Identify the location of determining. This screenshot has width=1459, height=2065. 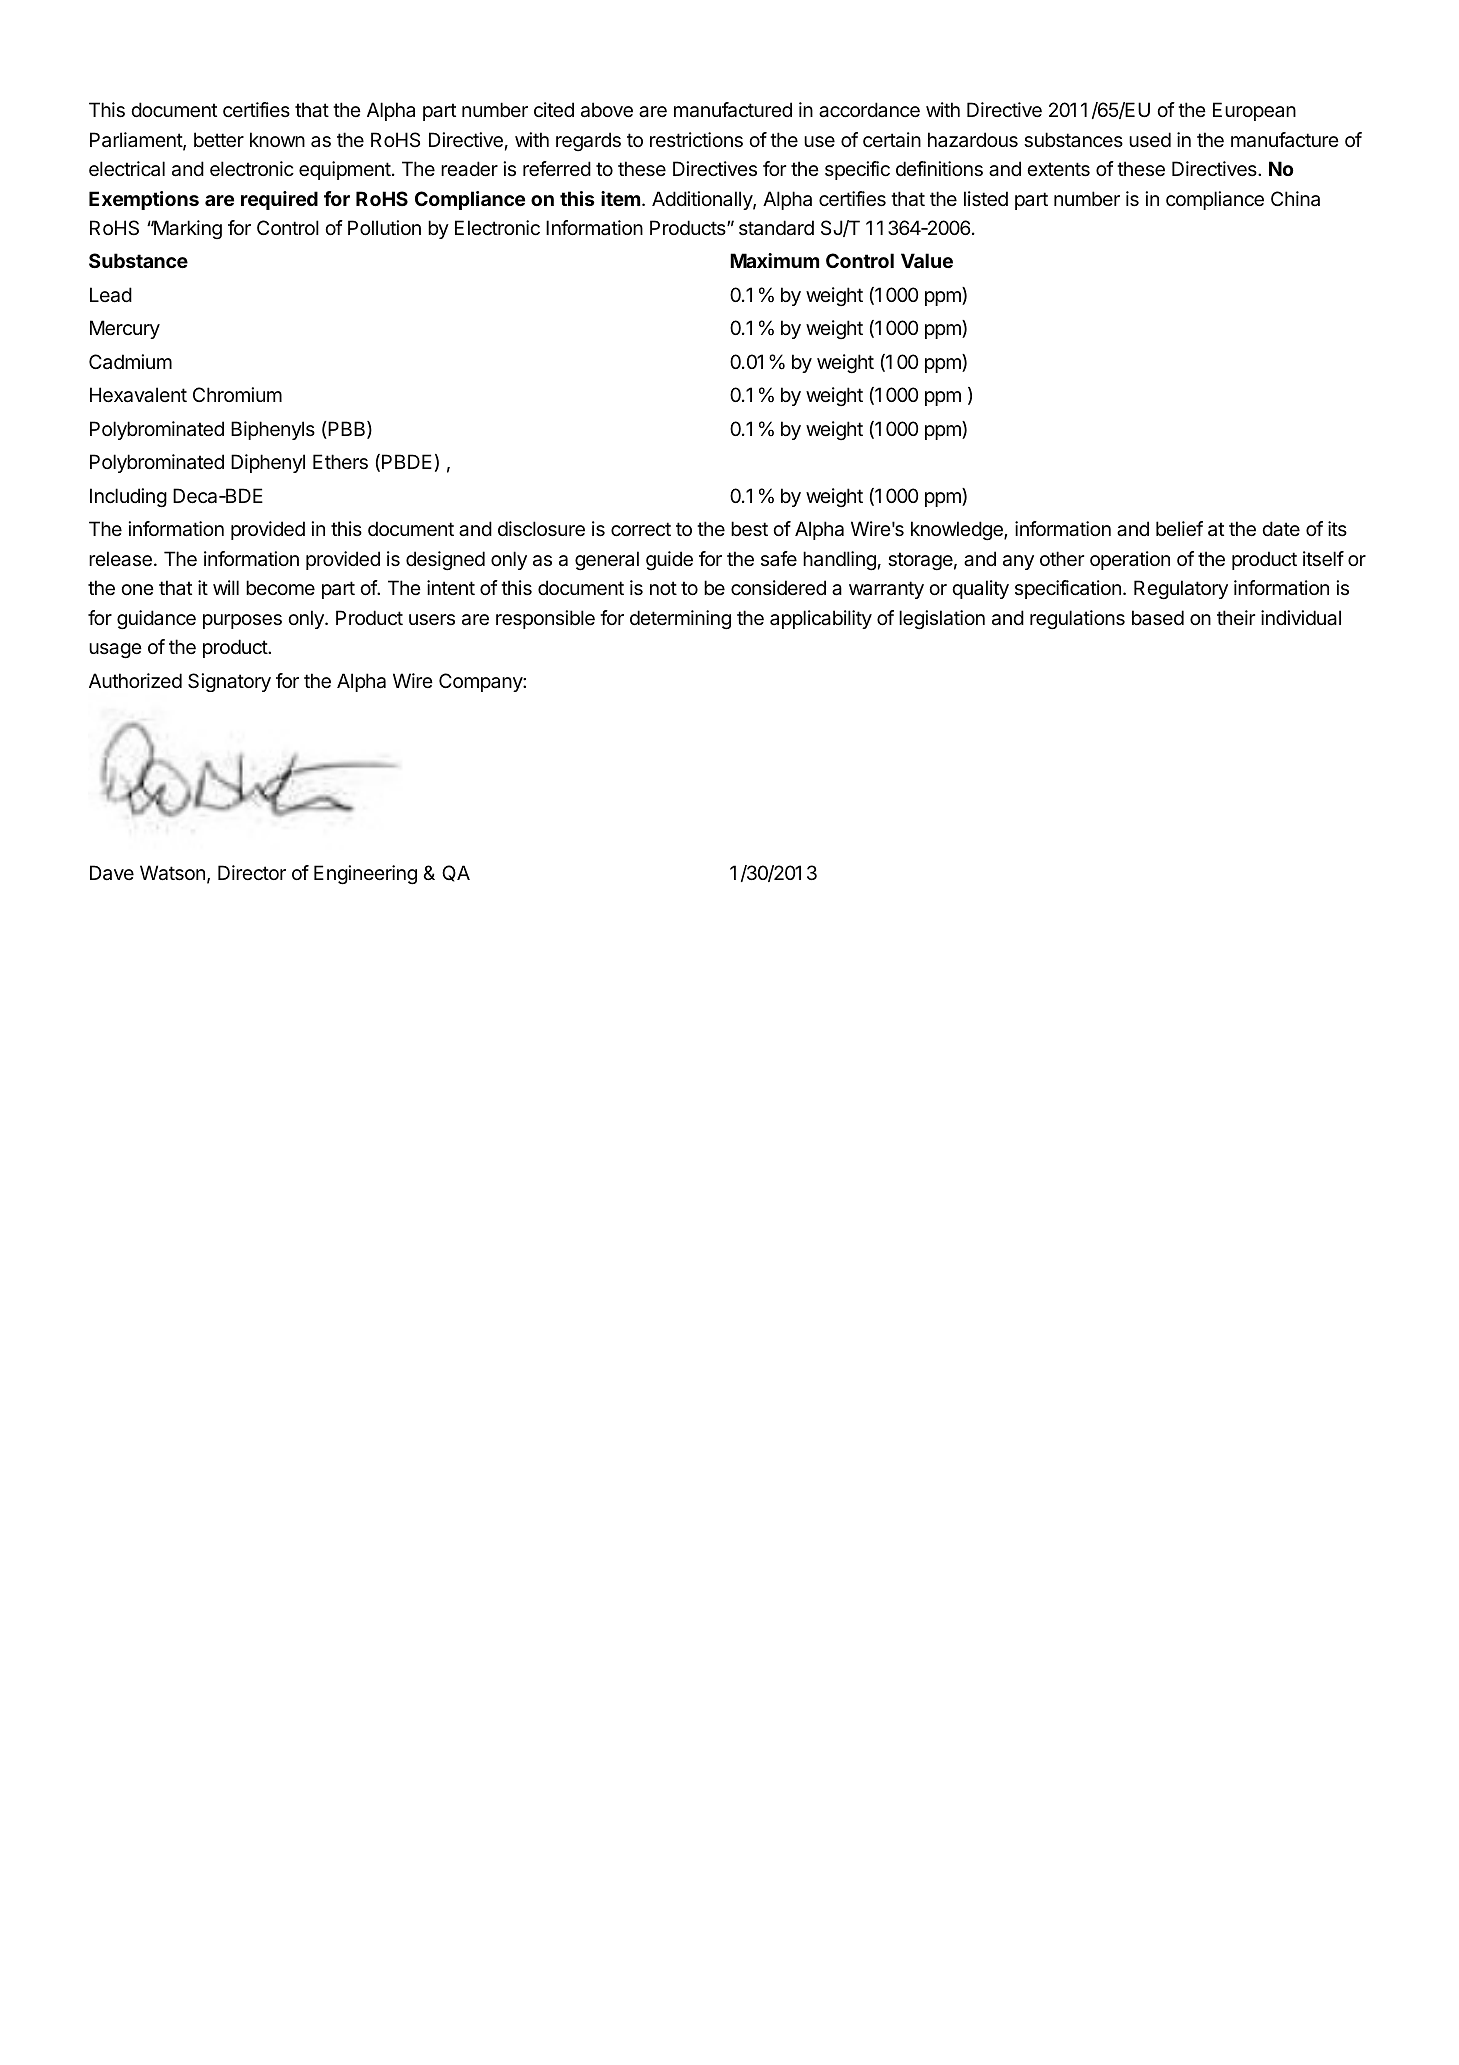
(680, 620).
